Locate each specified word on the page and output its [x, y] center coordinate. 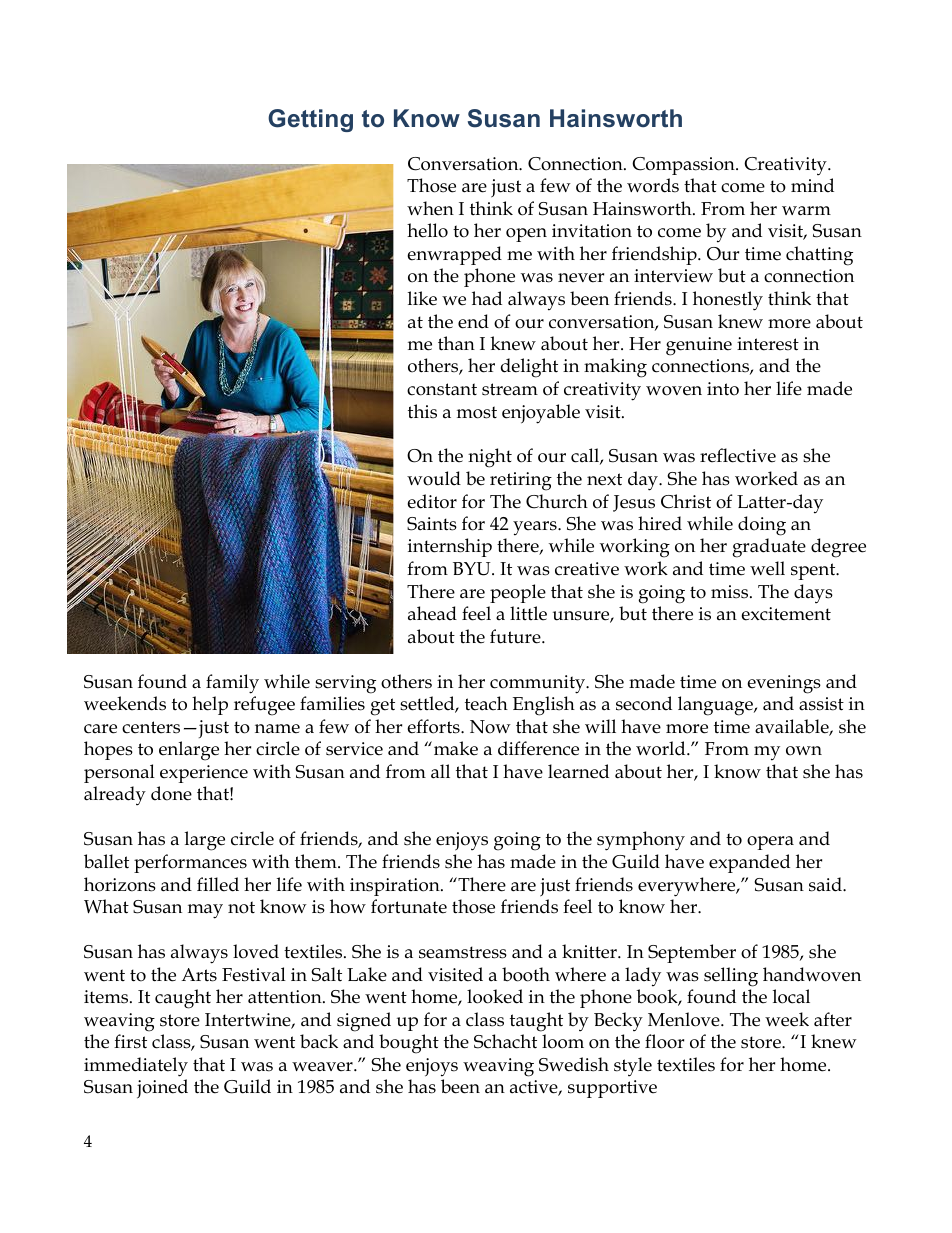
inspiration [396, 887]
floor [664, 1041]
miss [731, 592]
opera [770, 843]
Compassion [684, 166]
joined [162, 1089]
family [232, 684]
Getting [310, 120]
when [430, 208]
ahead [432, 613]
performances [190, 863]
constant [442, 389]
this [422, 411]
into [723, 389]
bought [409, 1044]
